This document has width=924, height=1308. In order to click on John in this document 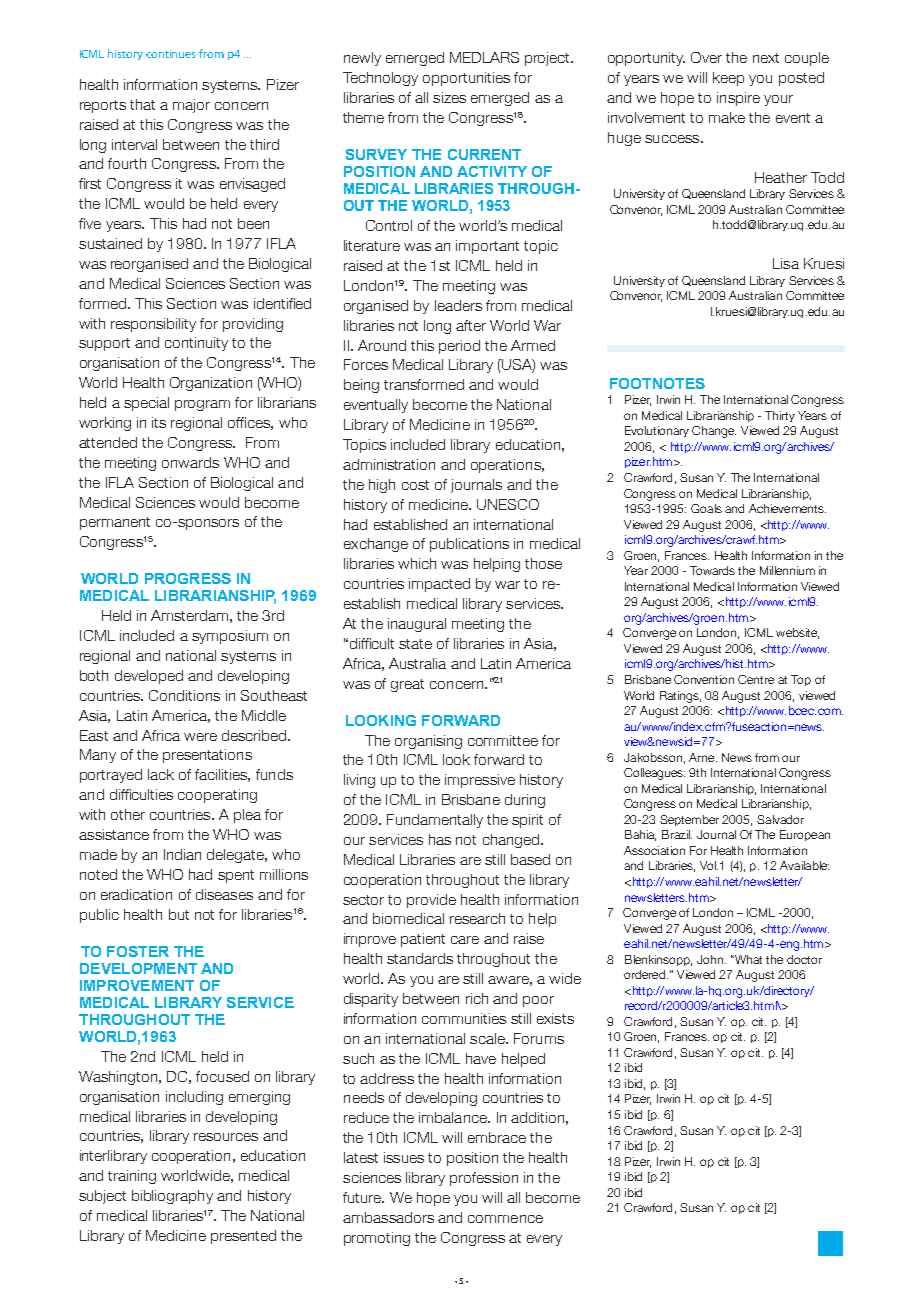, I will do `click(710, 959)`.
